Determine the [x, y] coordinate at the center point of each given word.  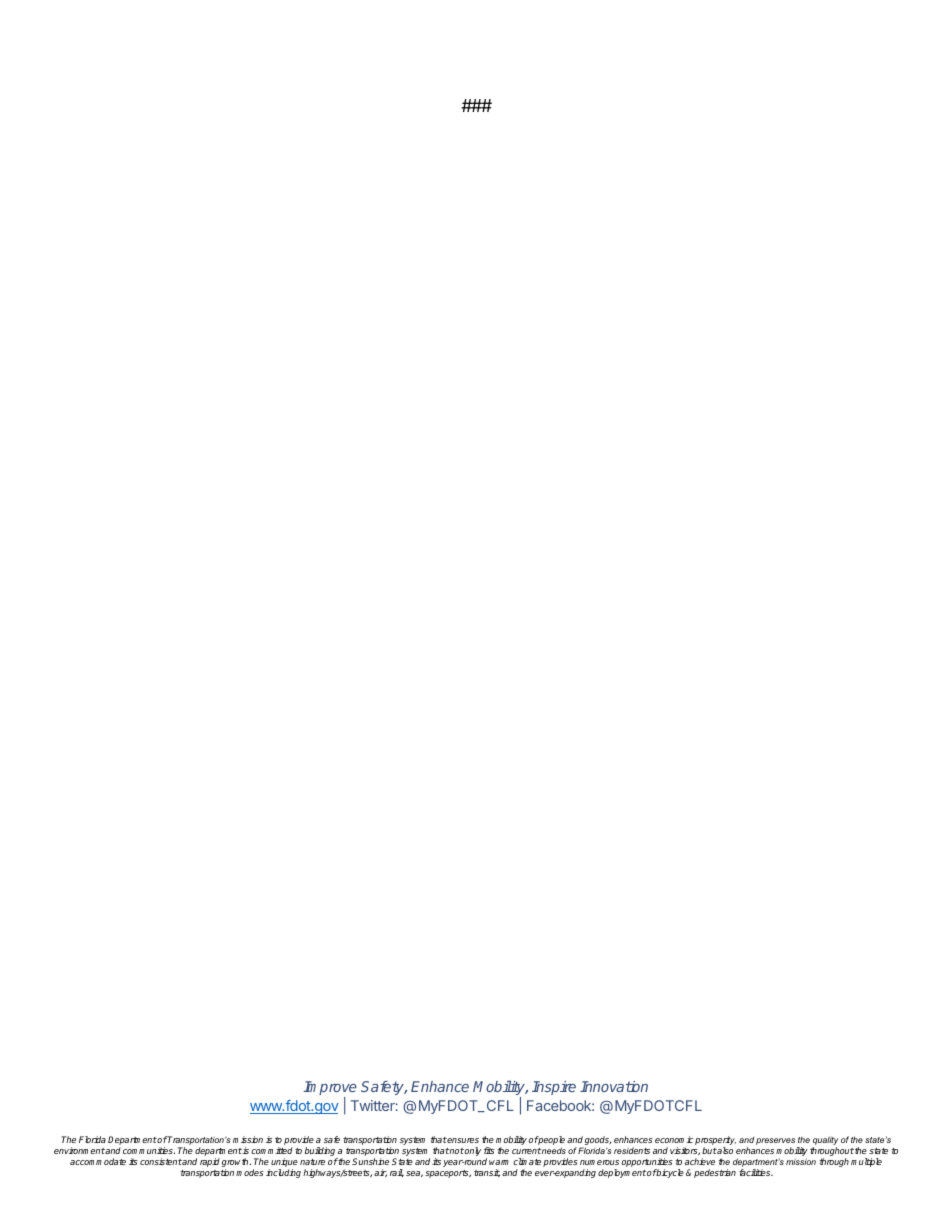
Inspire [554, 1088]
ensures [462, 1140]
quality [825, 1140]
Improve [330, 1089]
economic [674, 1139]
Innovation [614, 1086]
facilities [756, 1172]
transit [487, 1173]
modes [250, 1172]
